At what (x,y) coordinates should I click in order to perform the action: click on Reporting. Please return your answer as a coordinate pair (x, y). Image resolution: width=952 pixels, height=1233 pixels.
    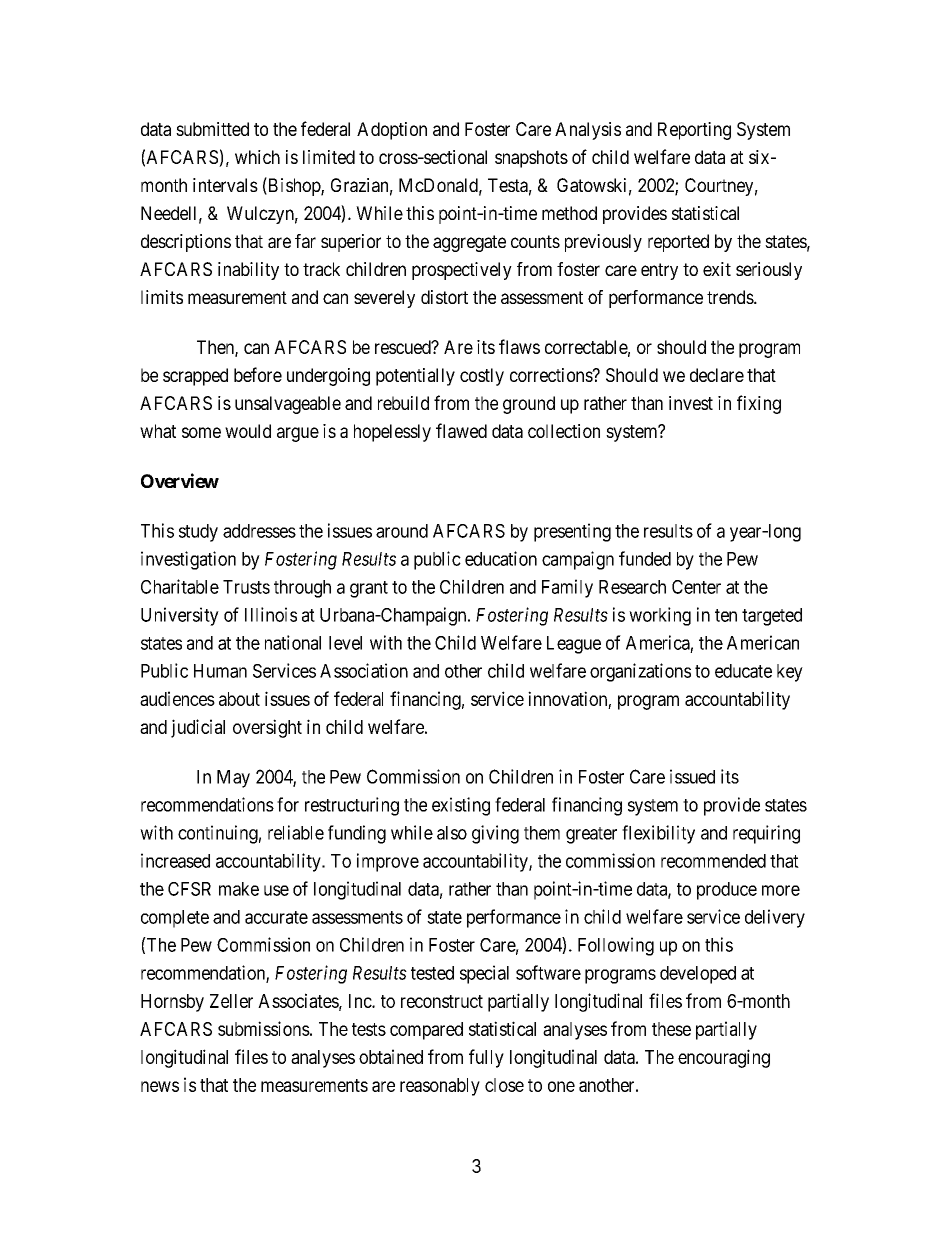
    Looking at the image, I should click on (694, 131).
